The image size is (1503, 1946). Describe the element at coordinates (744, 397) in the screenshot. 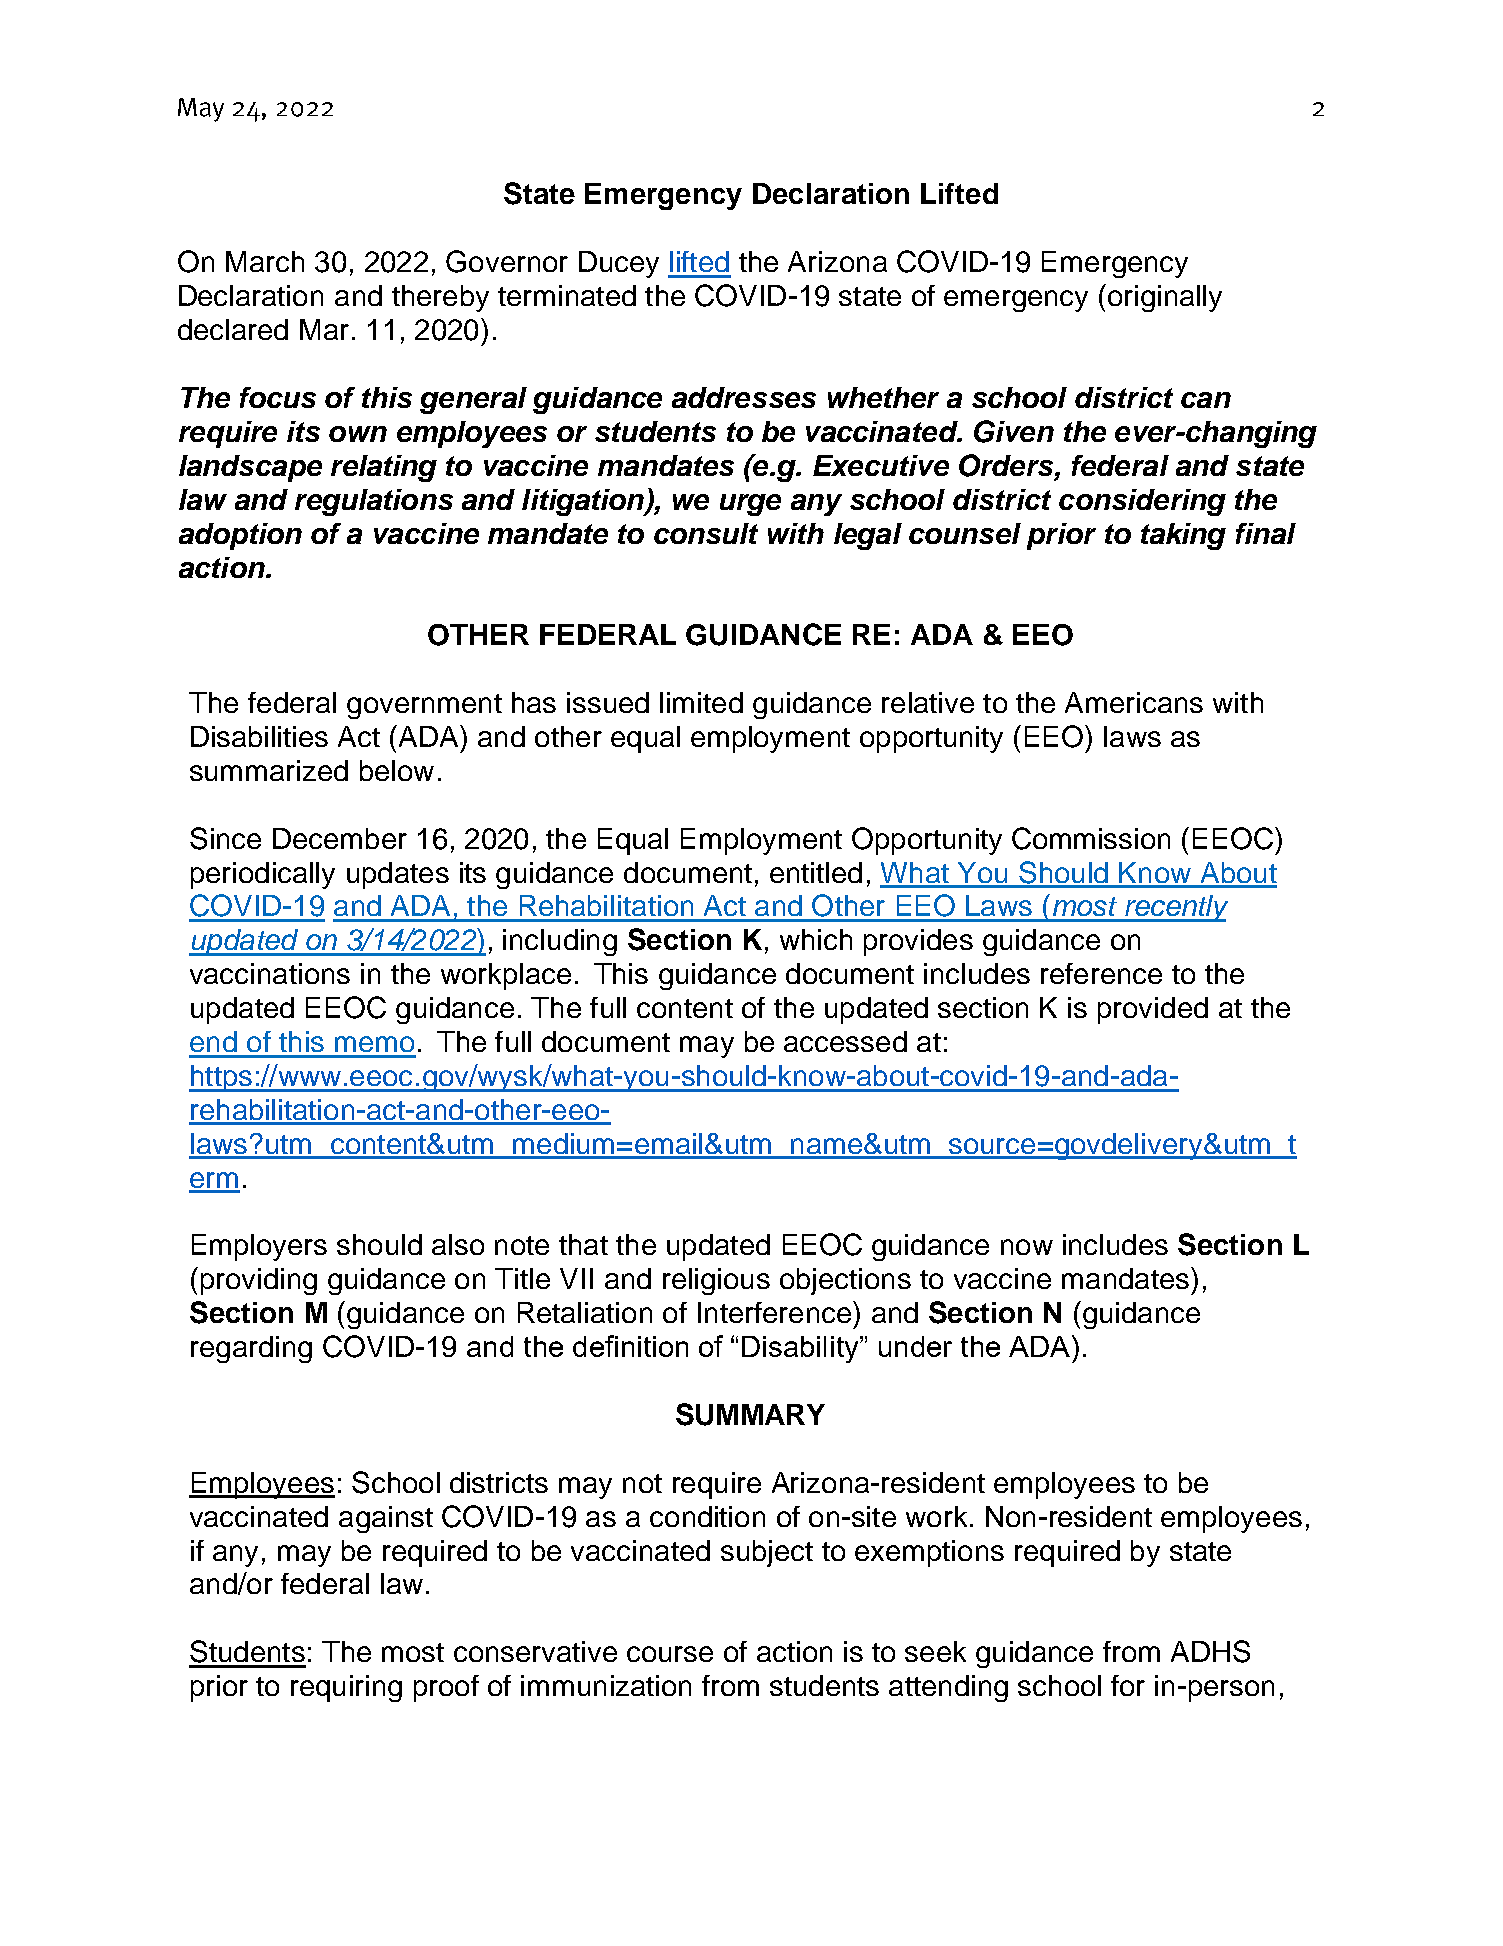

I see `addresses` at that location.
